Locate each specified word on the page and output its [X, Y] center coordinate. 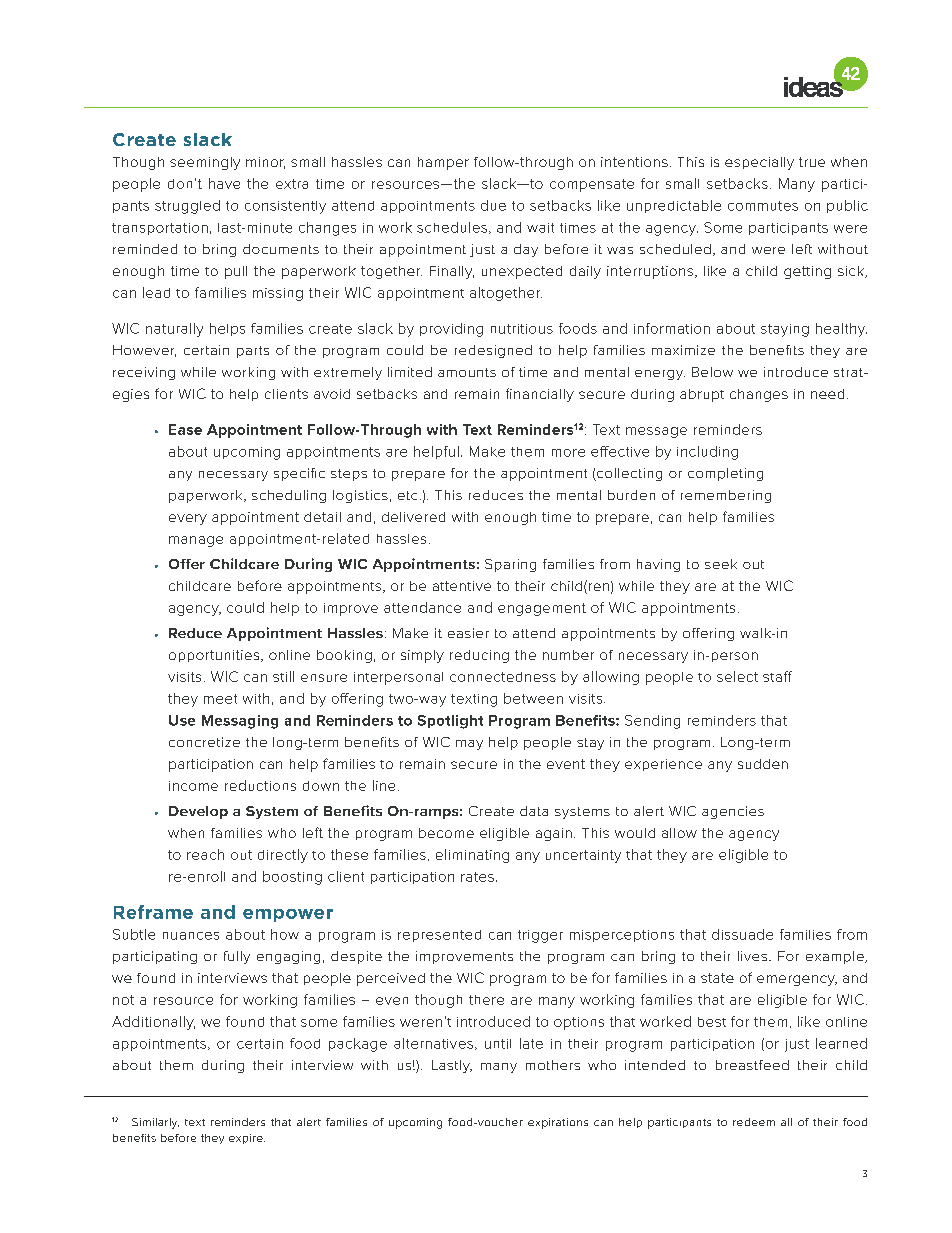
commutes [763, 206]
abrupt [702, 395]
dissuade [742, 934]
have [224, 183]
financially [540, 395]
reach [205, 854]
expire [247, 1139]
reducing [479, 656]
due [493, 205]
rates [477, 877]
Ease [185, 429]
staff [777, 676]
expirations [558, 1123]
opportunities [215, 656]
